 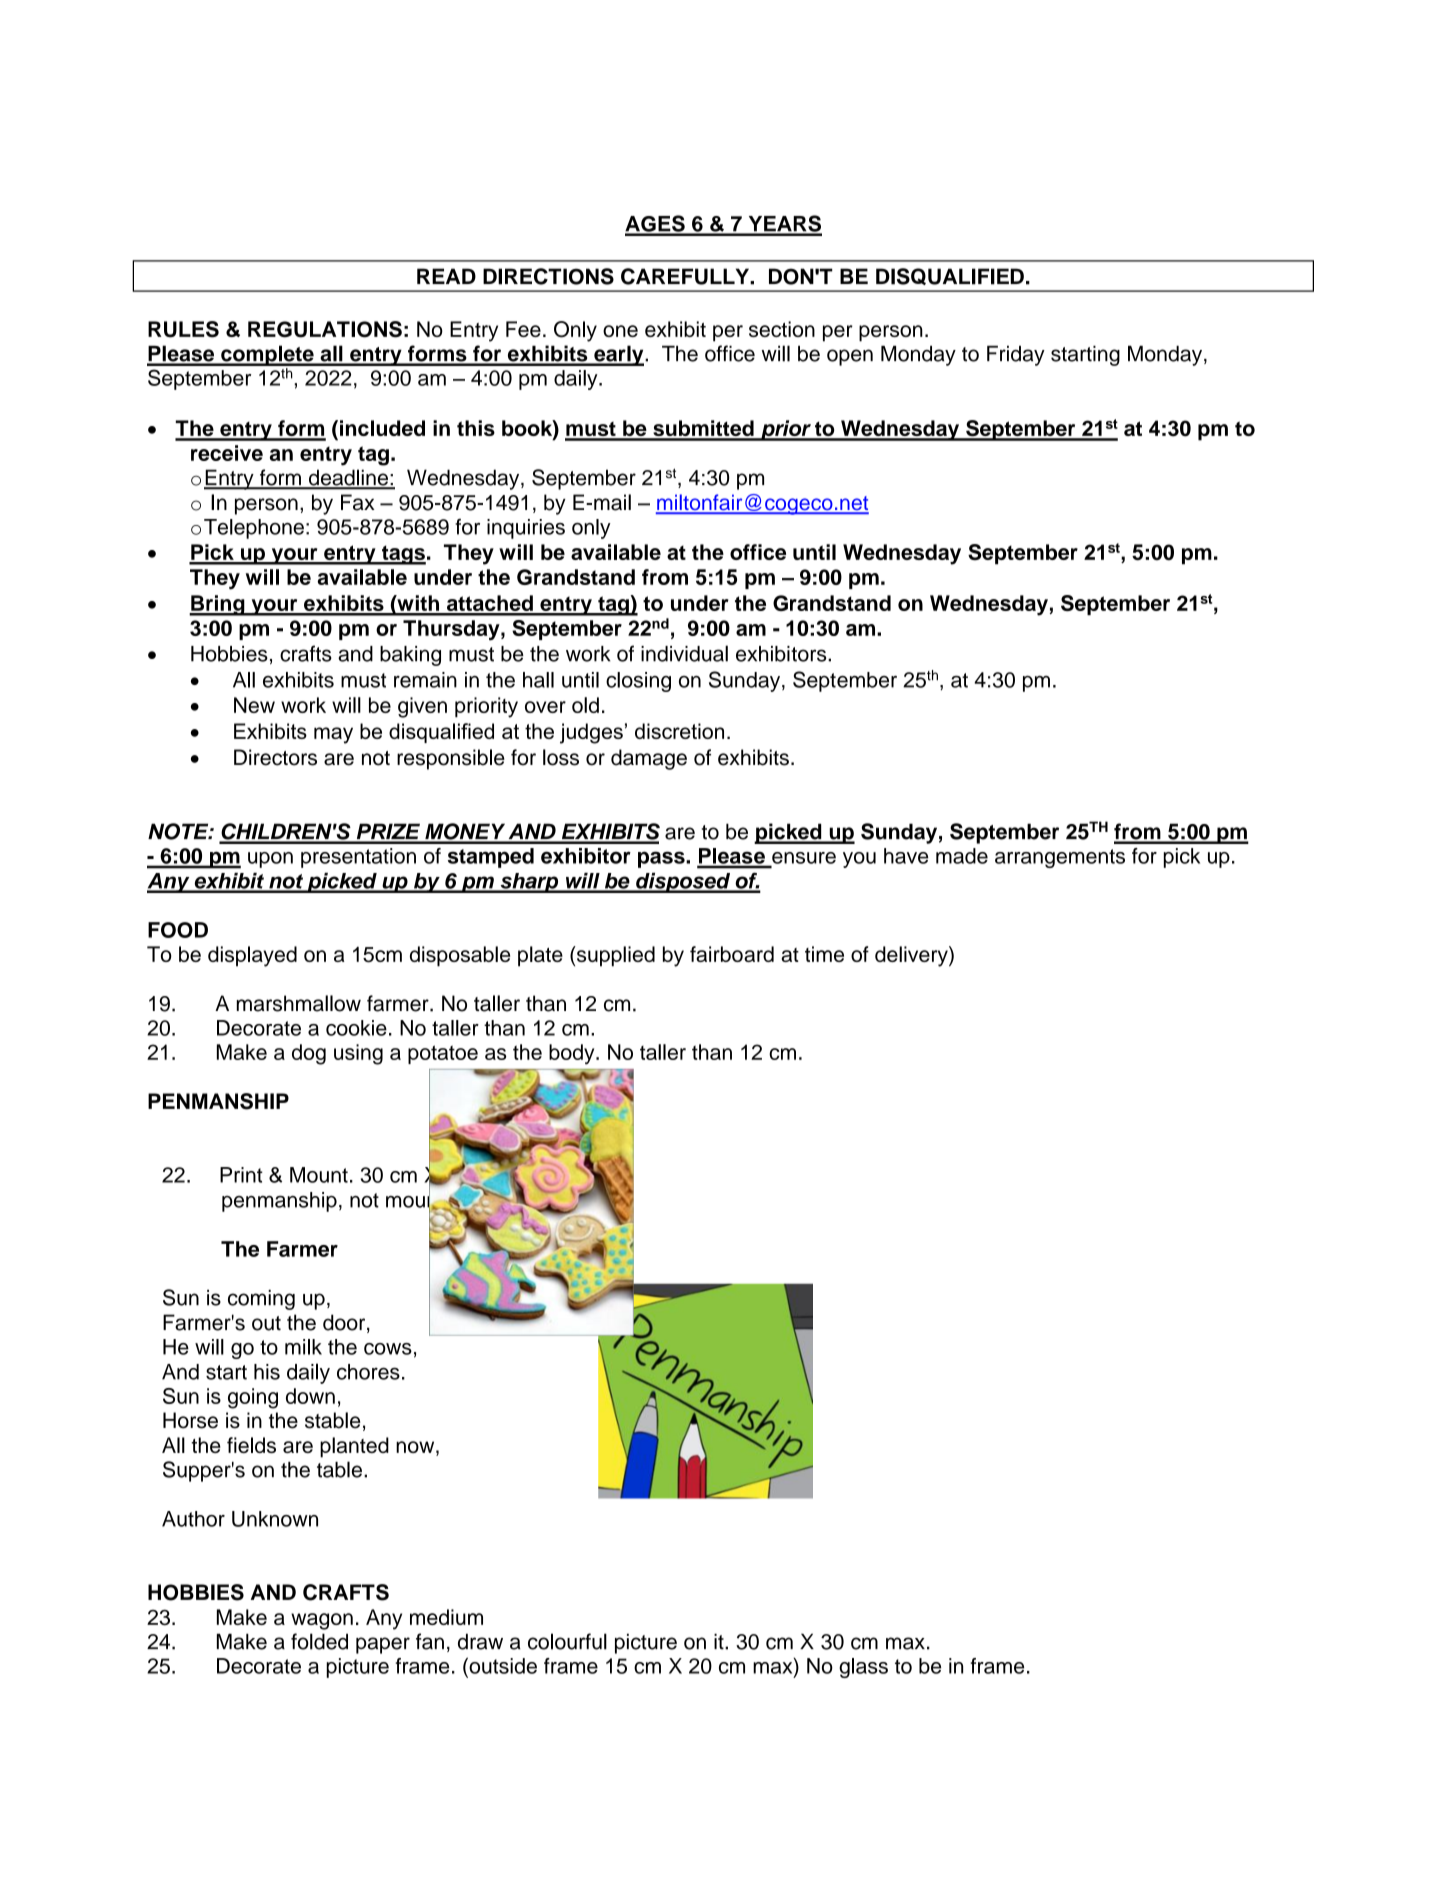 What do you see at coordinates (325, 329) in the page?
I see `REGULATIONS` at bounding box center [325, 329].
